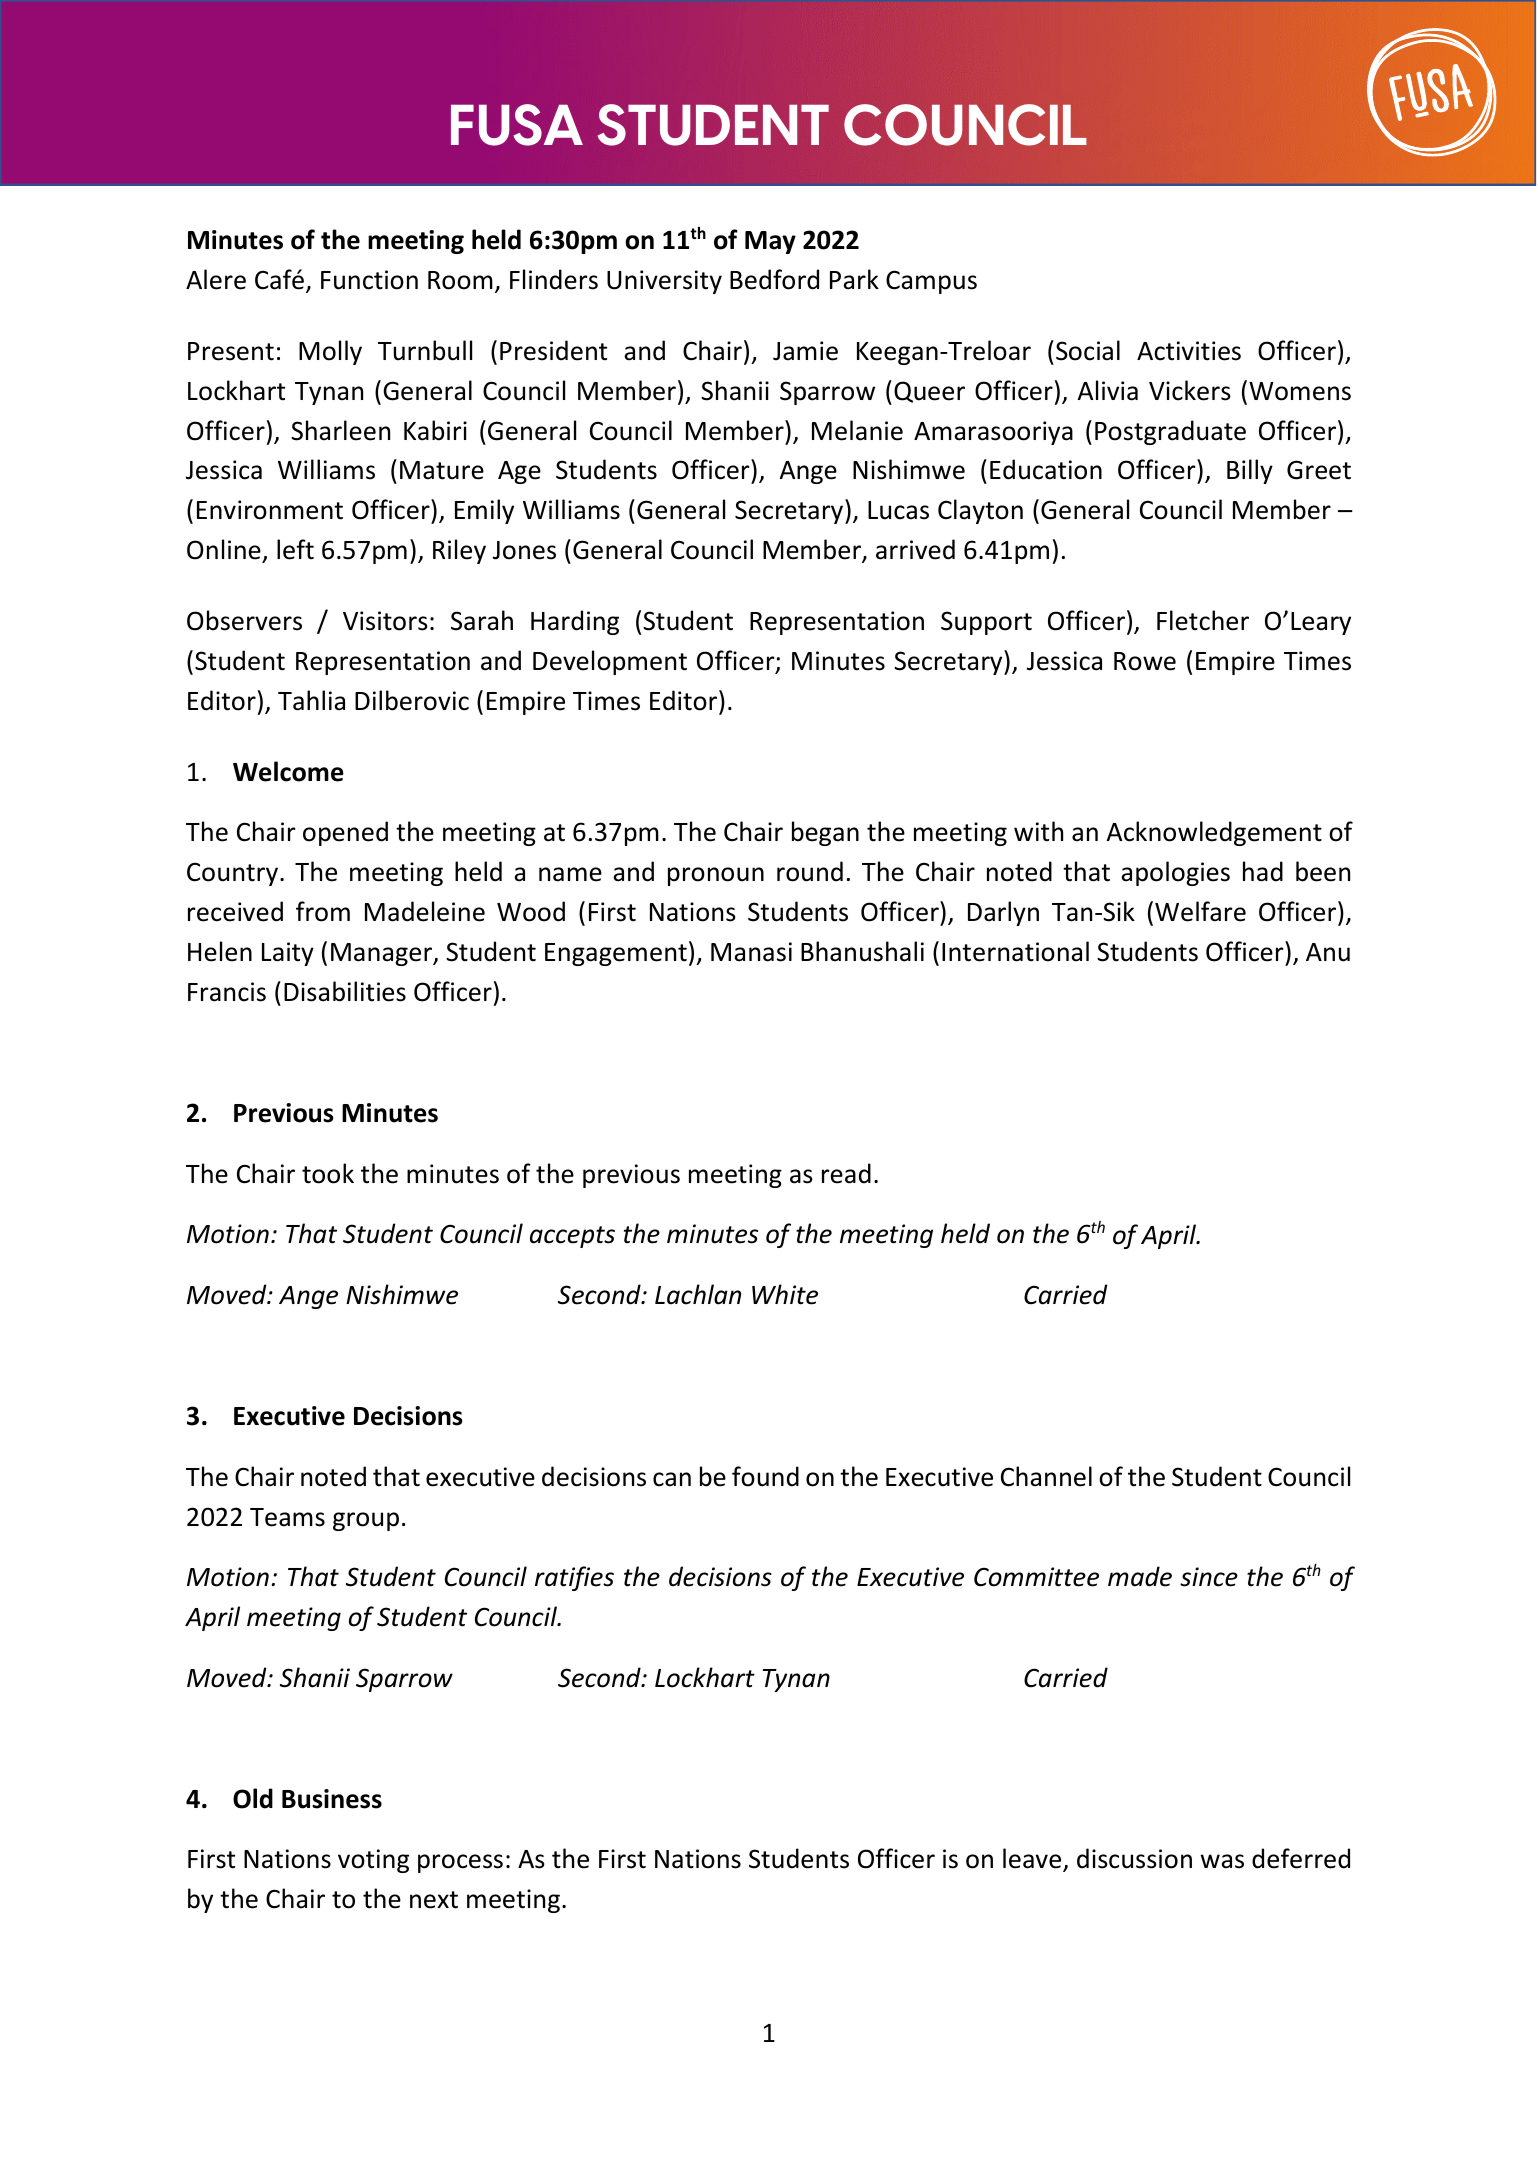 The image size is (1538, 2176). Describe the element at coordinates (785, 1294) in the document. I see `White` at that location.
